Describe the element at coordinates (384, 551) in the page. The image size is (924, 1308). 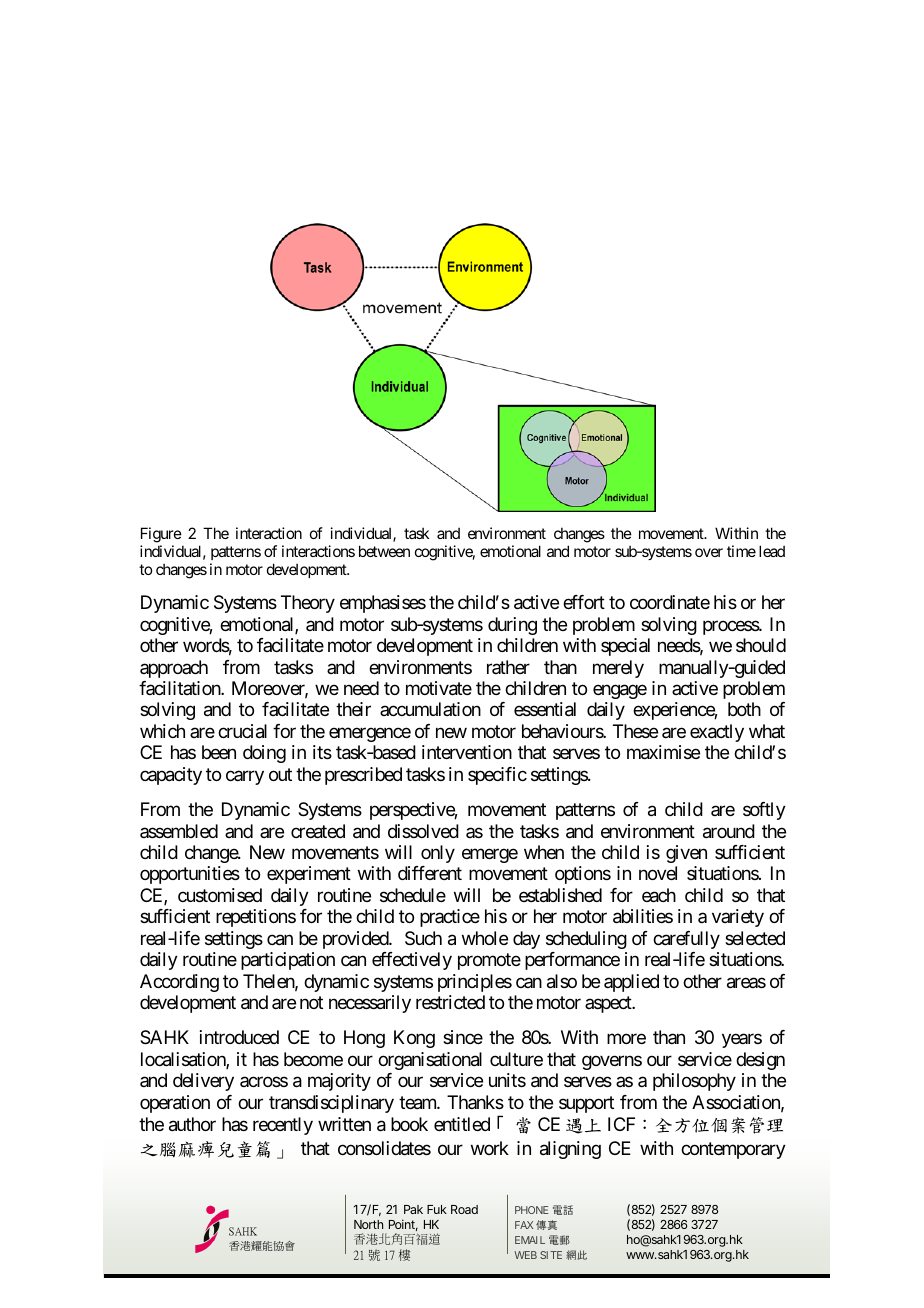
I see `between` at that location.
